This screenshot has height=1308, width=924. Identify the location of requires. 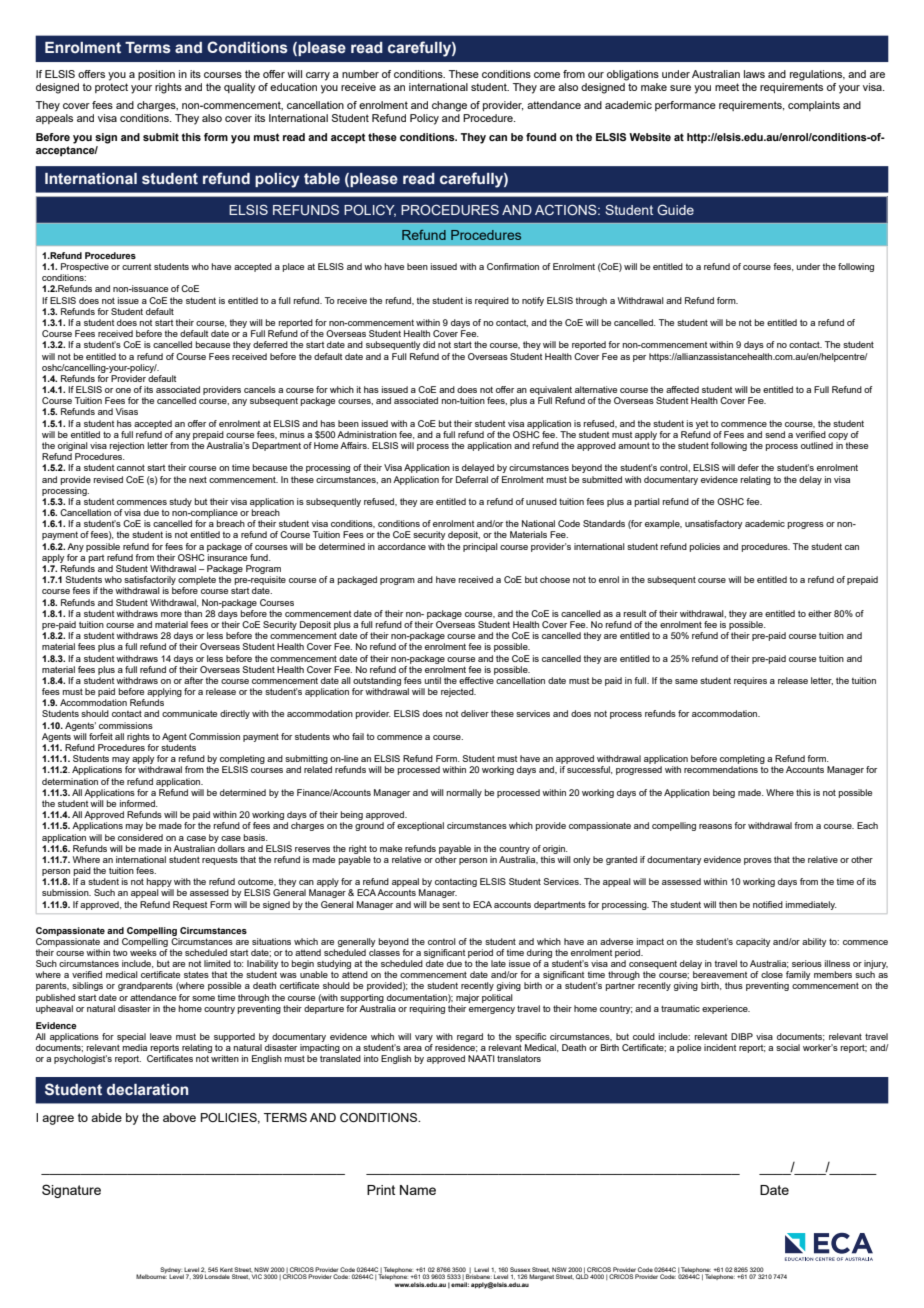
(750, 681).
